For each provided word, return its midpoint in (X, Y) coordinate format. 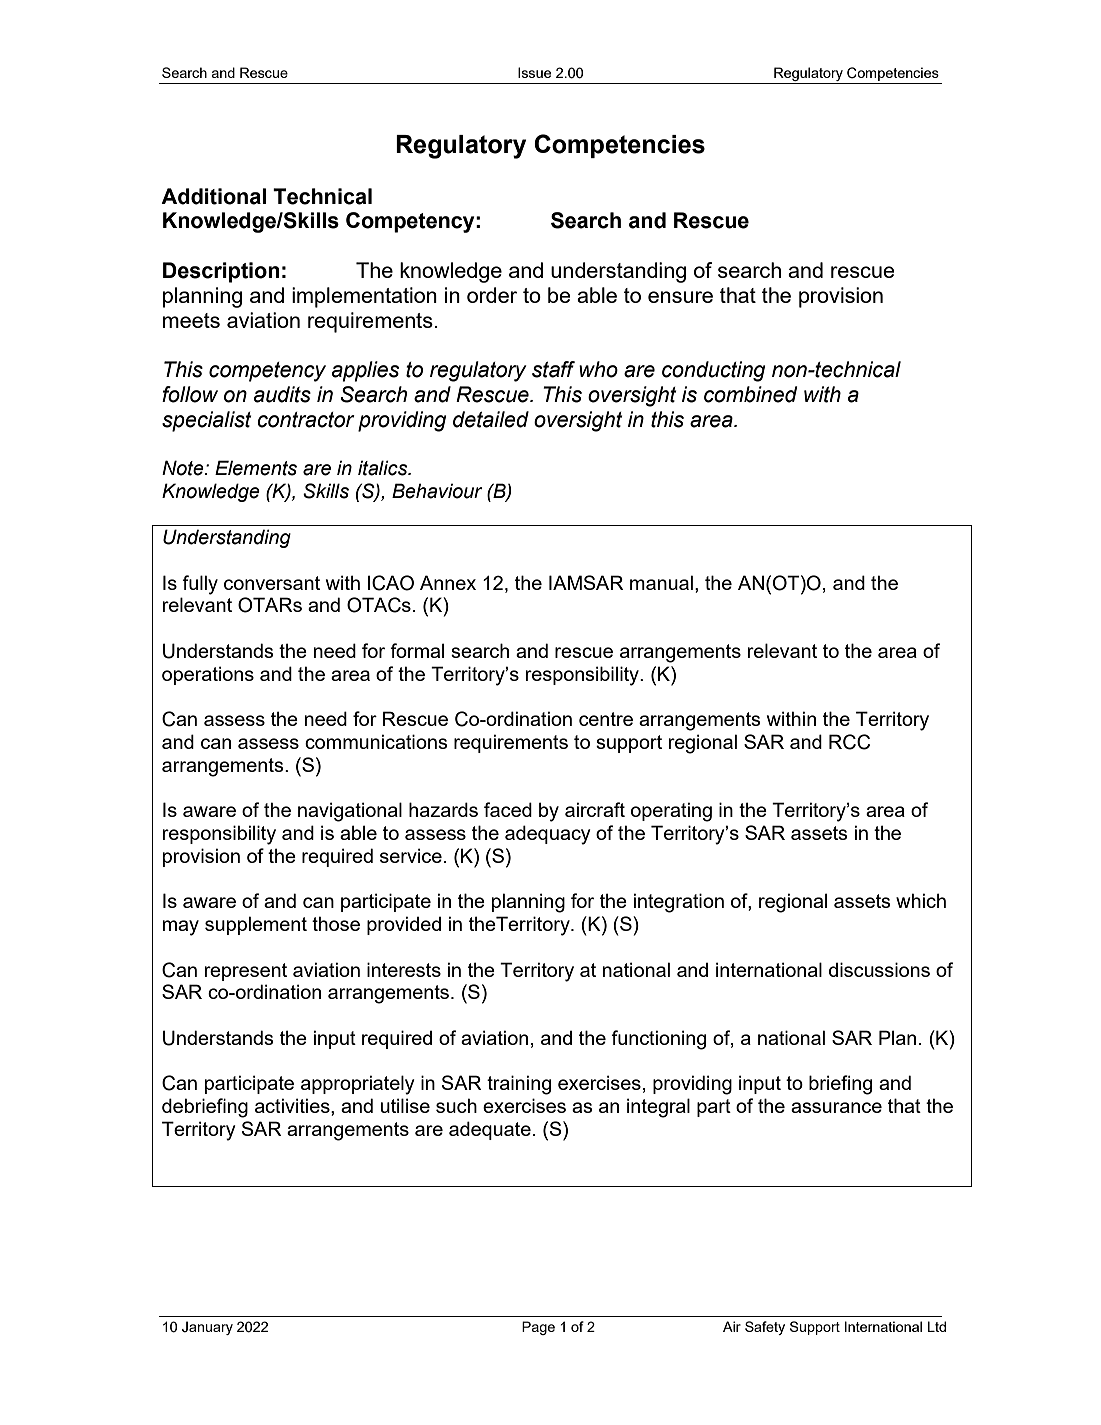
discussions (879, 969)
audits (282, 394)
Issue (534, 72)
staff (553, 369)
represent (246, 972)
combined (750, 394)
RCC (849, 742)
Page (538, 1328)
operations (208, 675)
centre (606, 719)
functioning (658, 1040)
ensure (680, 297)
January (207, 1328)
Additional (213, 196)
